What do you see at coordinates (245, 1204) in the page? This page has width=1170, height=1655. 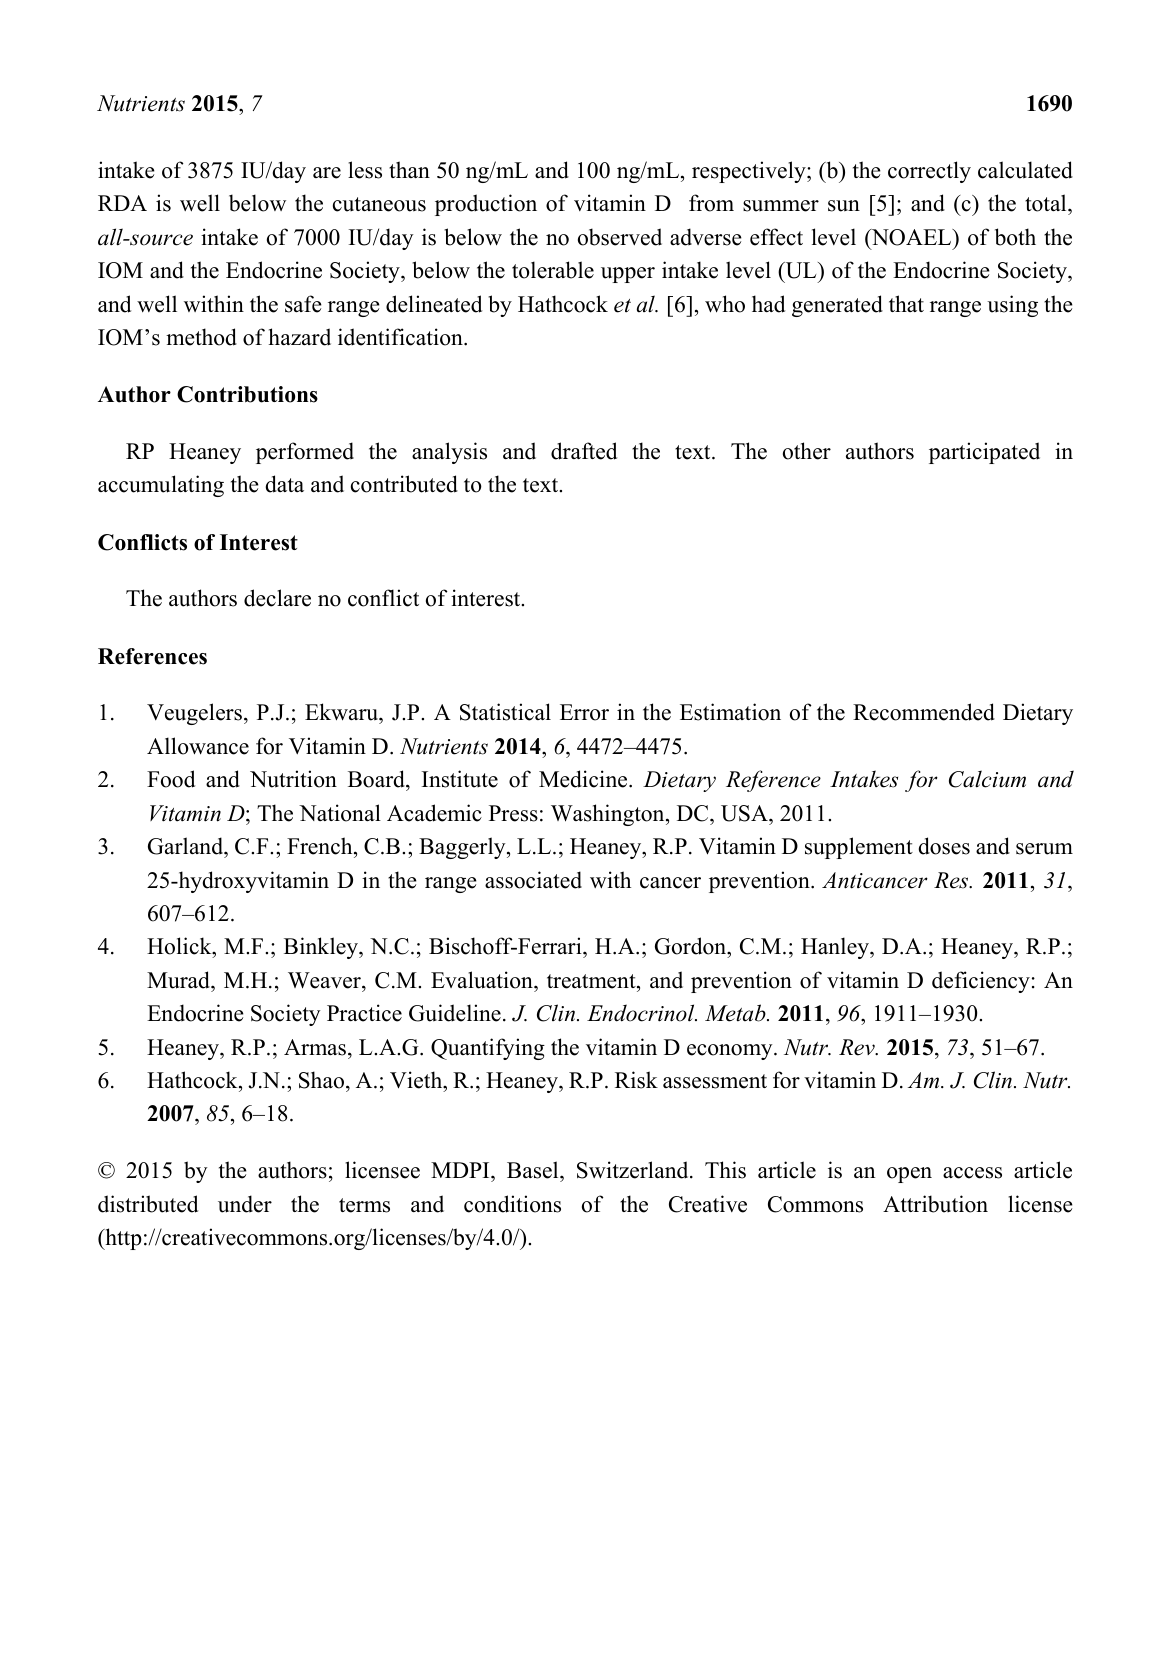 I see `under` at bounding box center [245, 1204].
